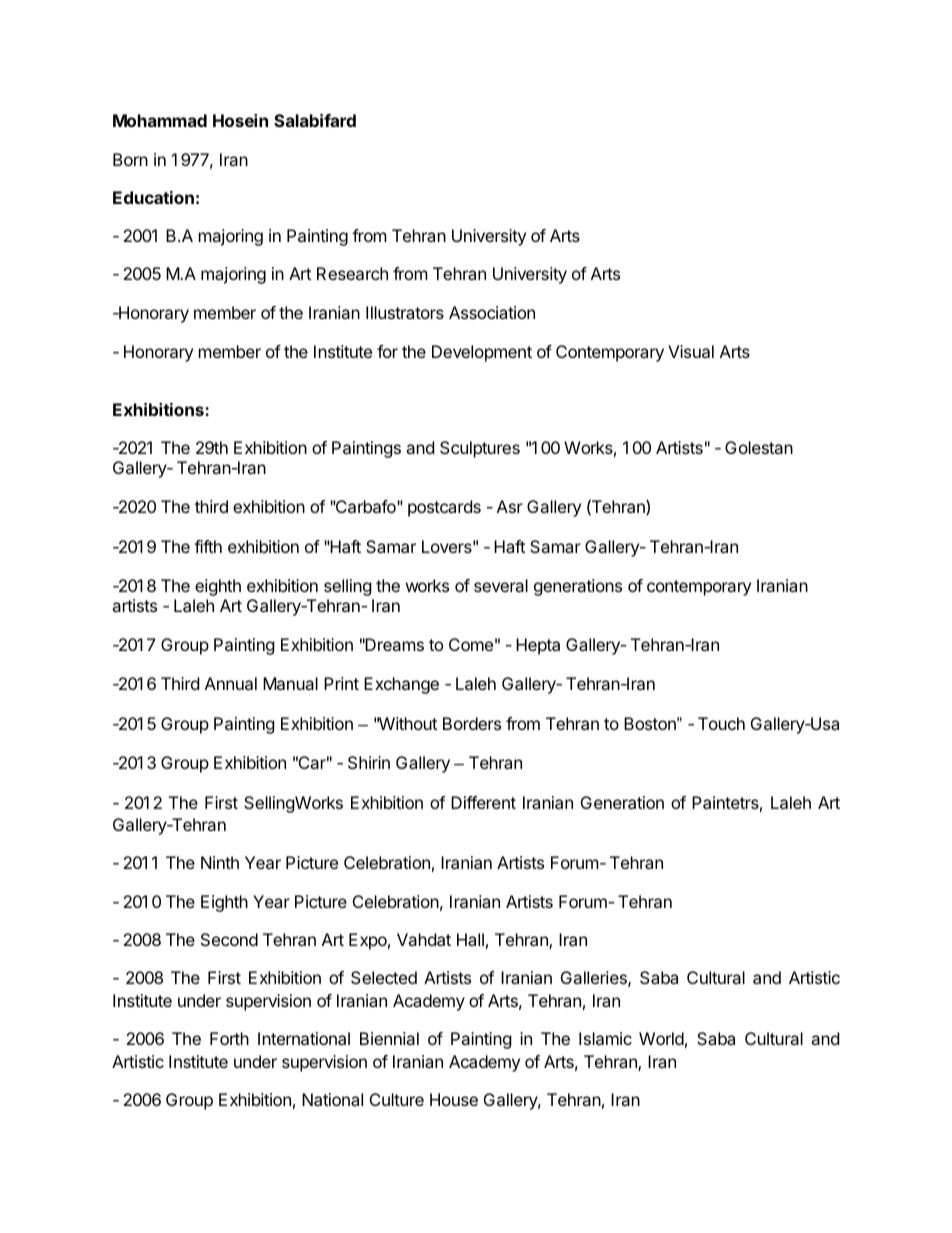 The image size is (952, 1233). What do you see at coordinates (352, 273) in the screenshot?
I see `Research` at bounding box center [352, 273].
